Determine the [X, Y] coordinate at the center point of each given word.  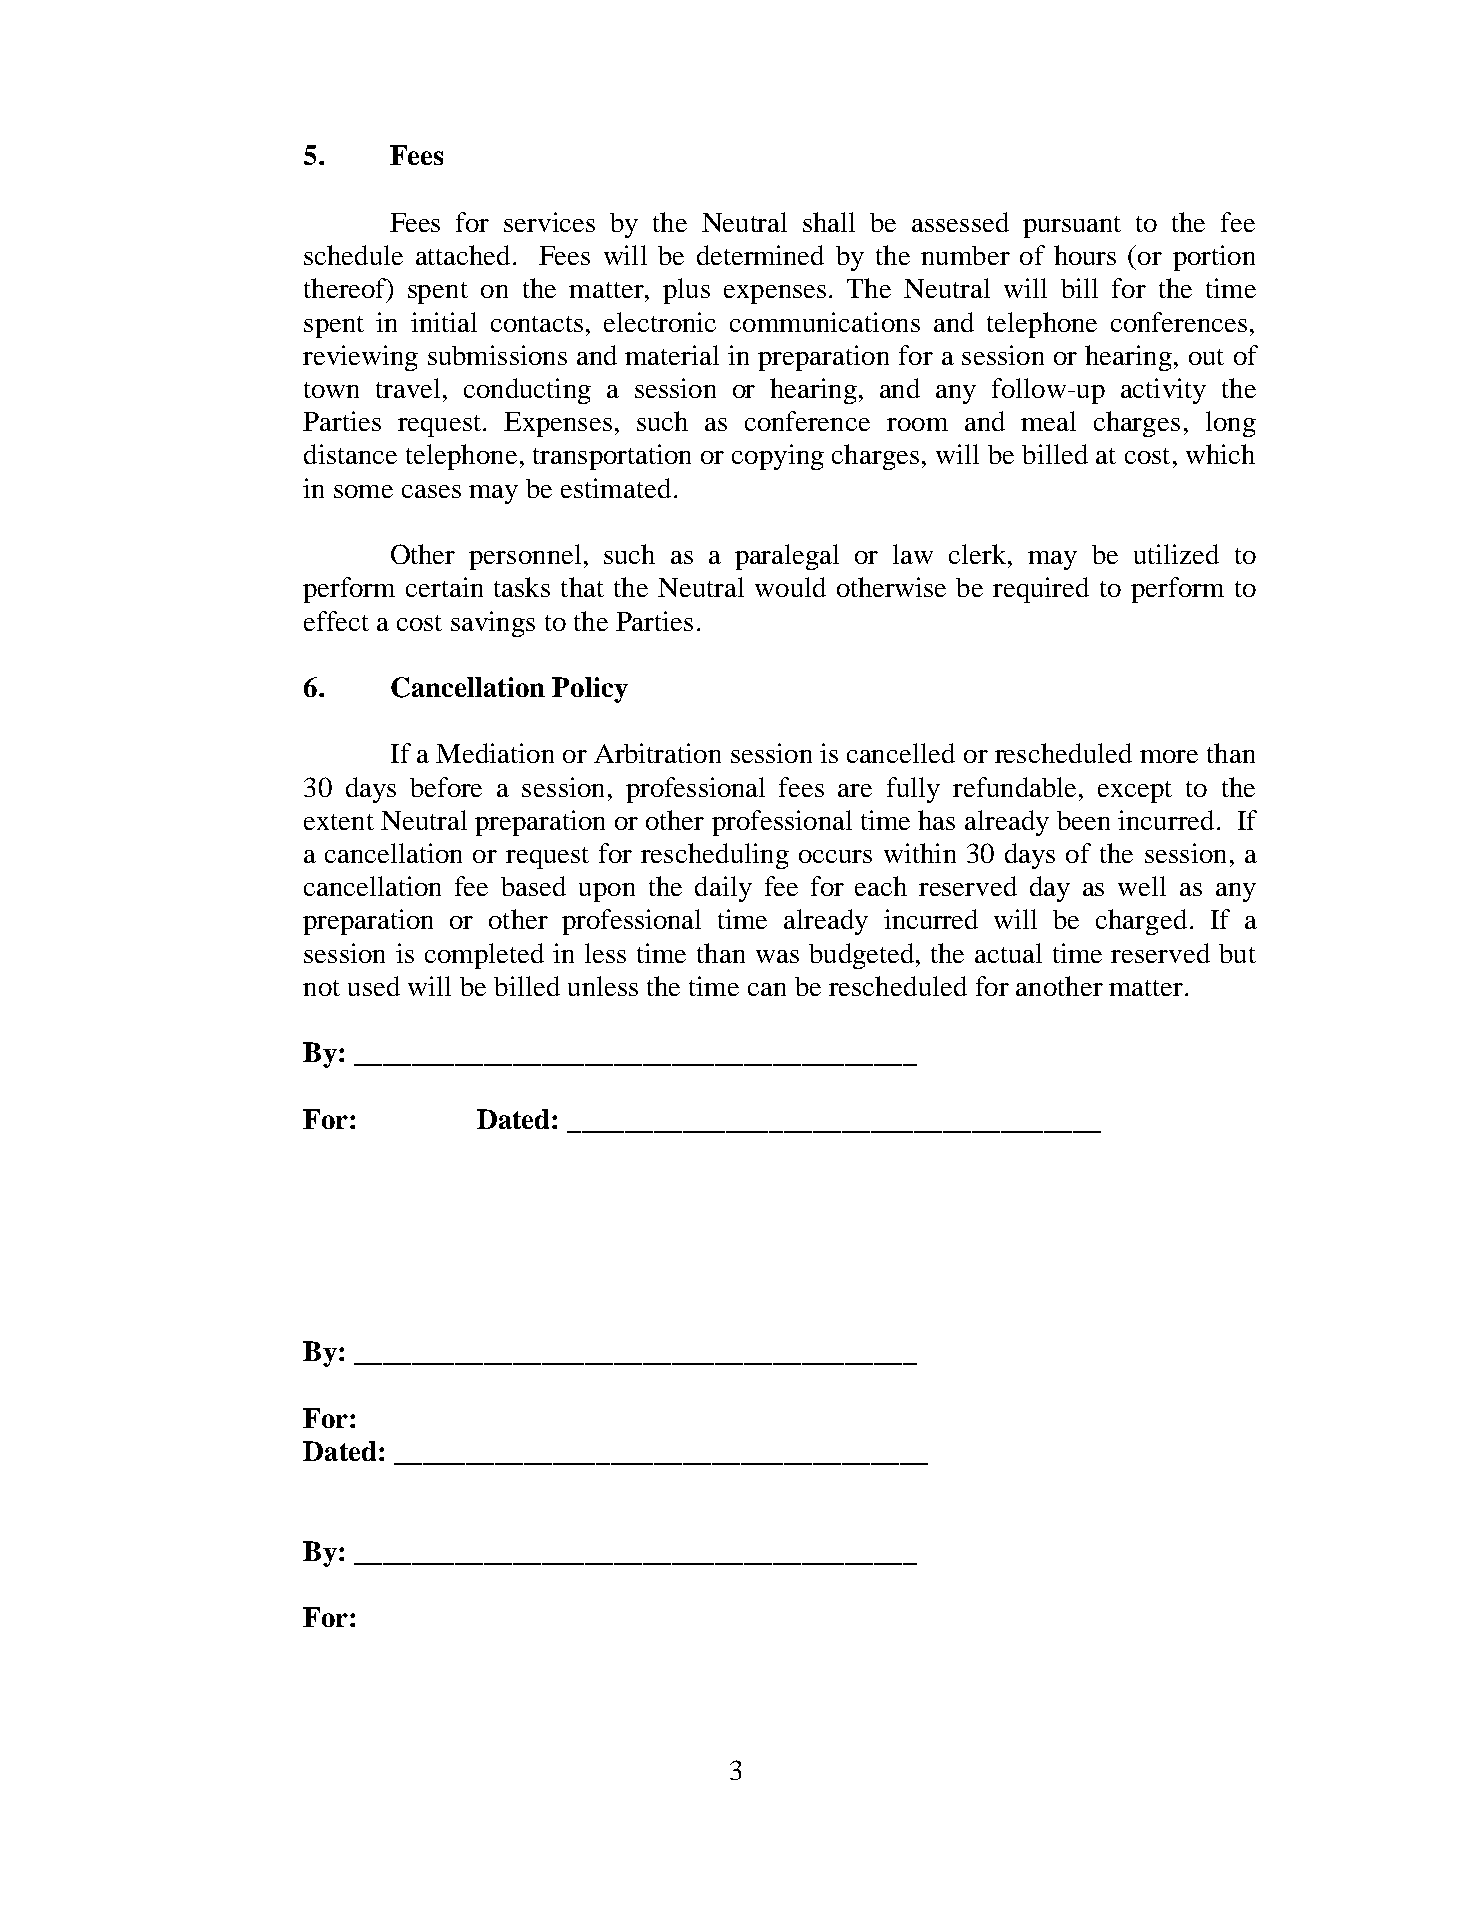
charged [1141, 922]
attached [463, 255]
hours [1085, 255]
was [777, 956]
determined [760, 255]
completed [484, 956]
